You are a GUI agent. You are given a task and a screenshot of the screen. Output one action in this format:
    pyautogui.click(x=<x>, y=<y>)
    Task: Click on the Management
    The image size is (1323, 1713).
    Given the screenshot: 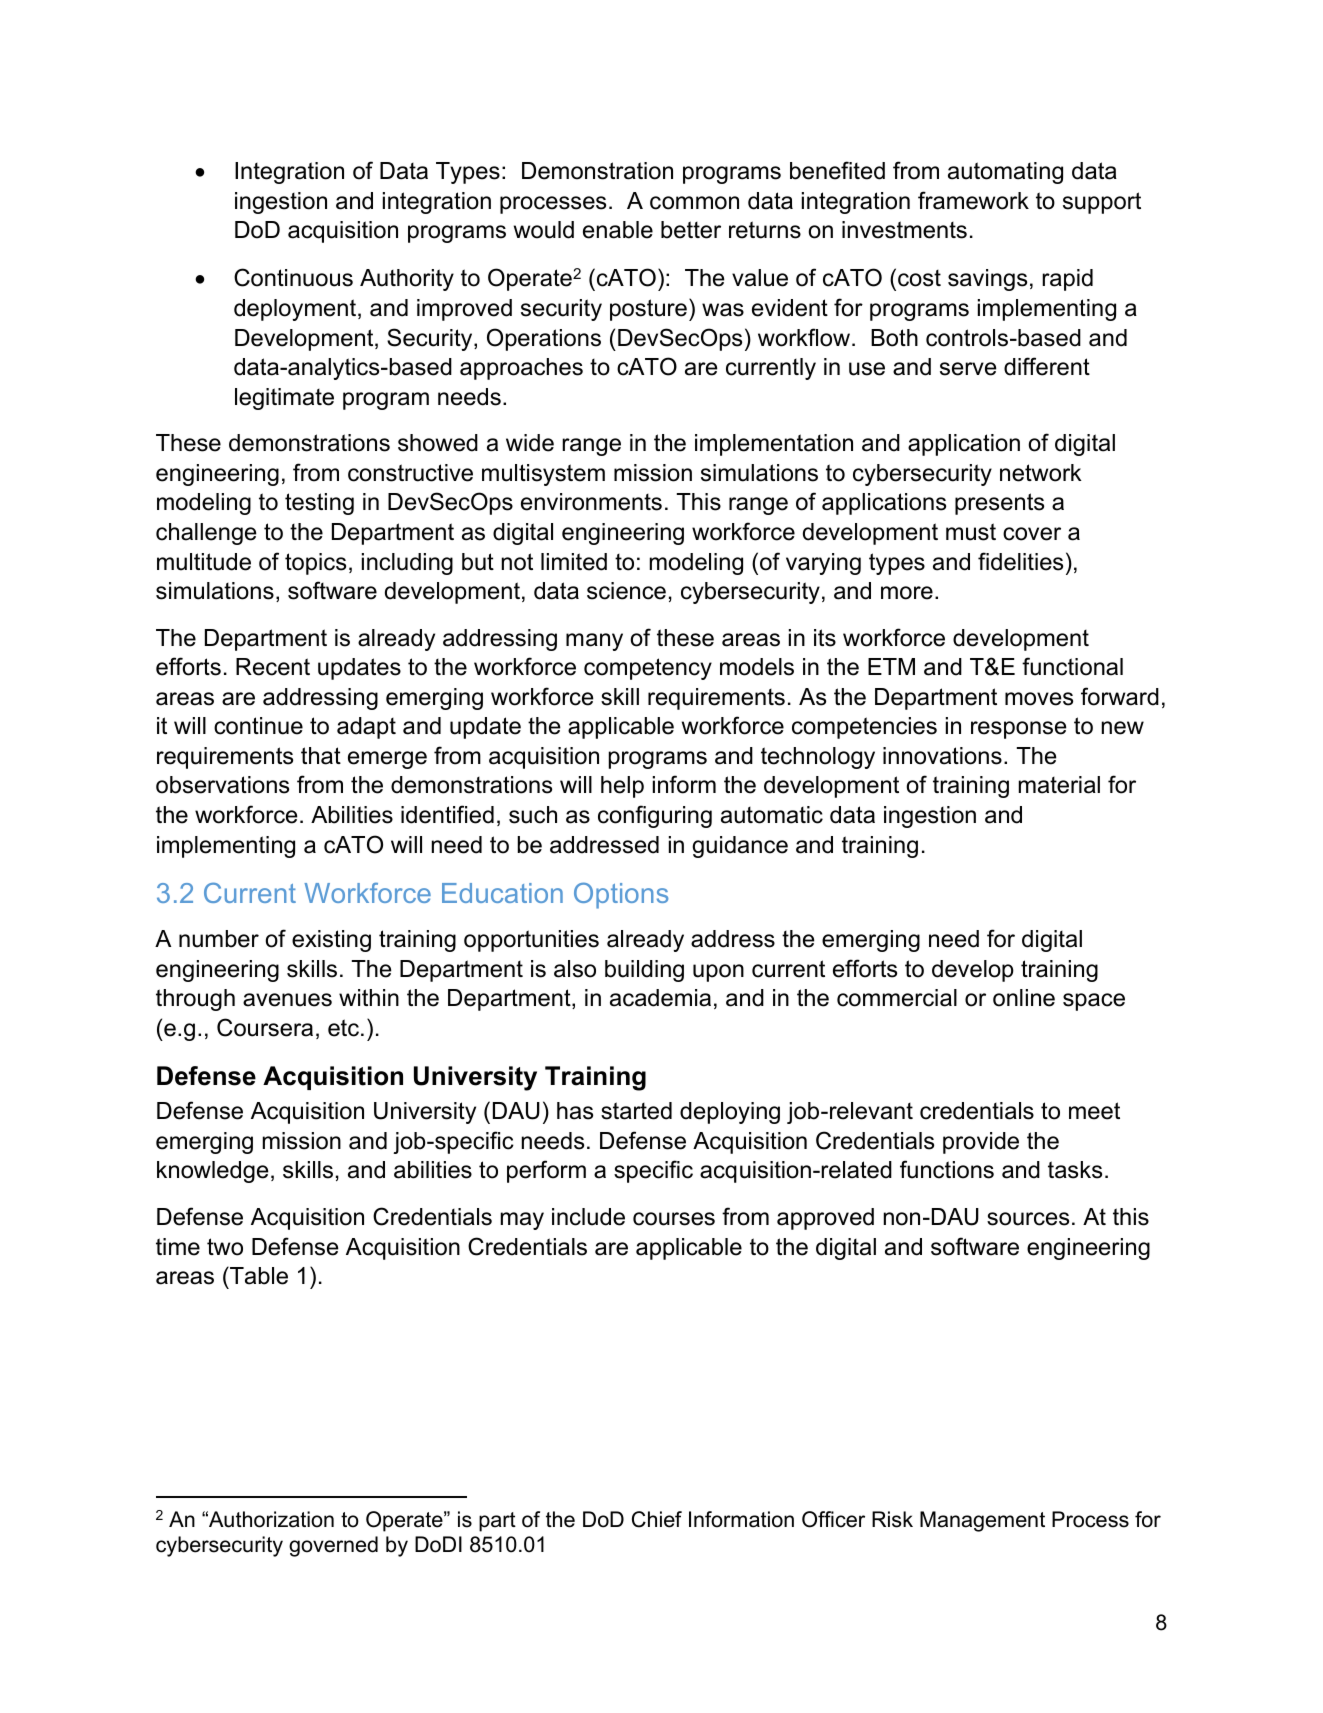 What is the action you would take?
    pyautogui.click(x=982, y=1521)
